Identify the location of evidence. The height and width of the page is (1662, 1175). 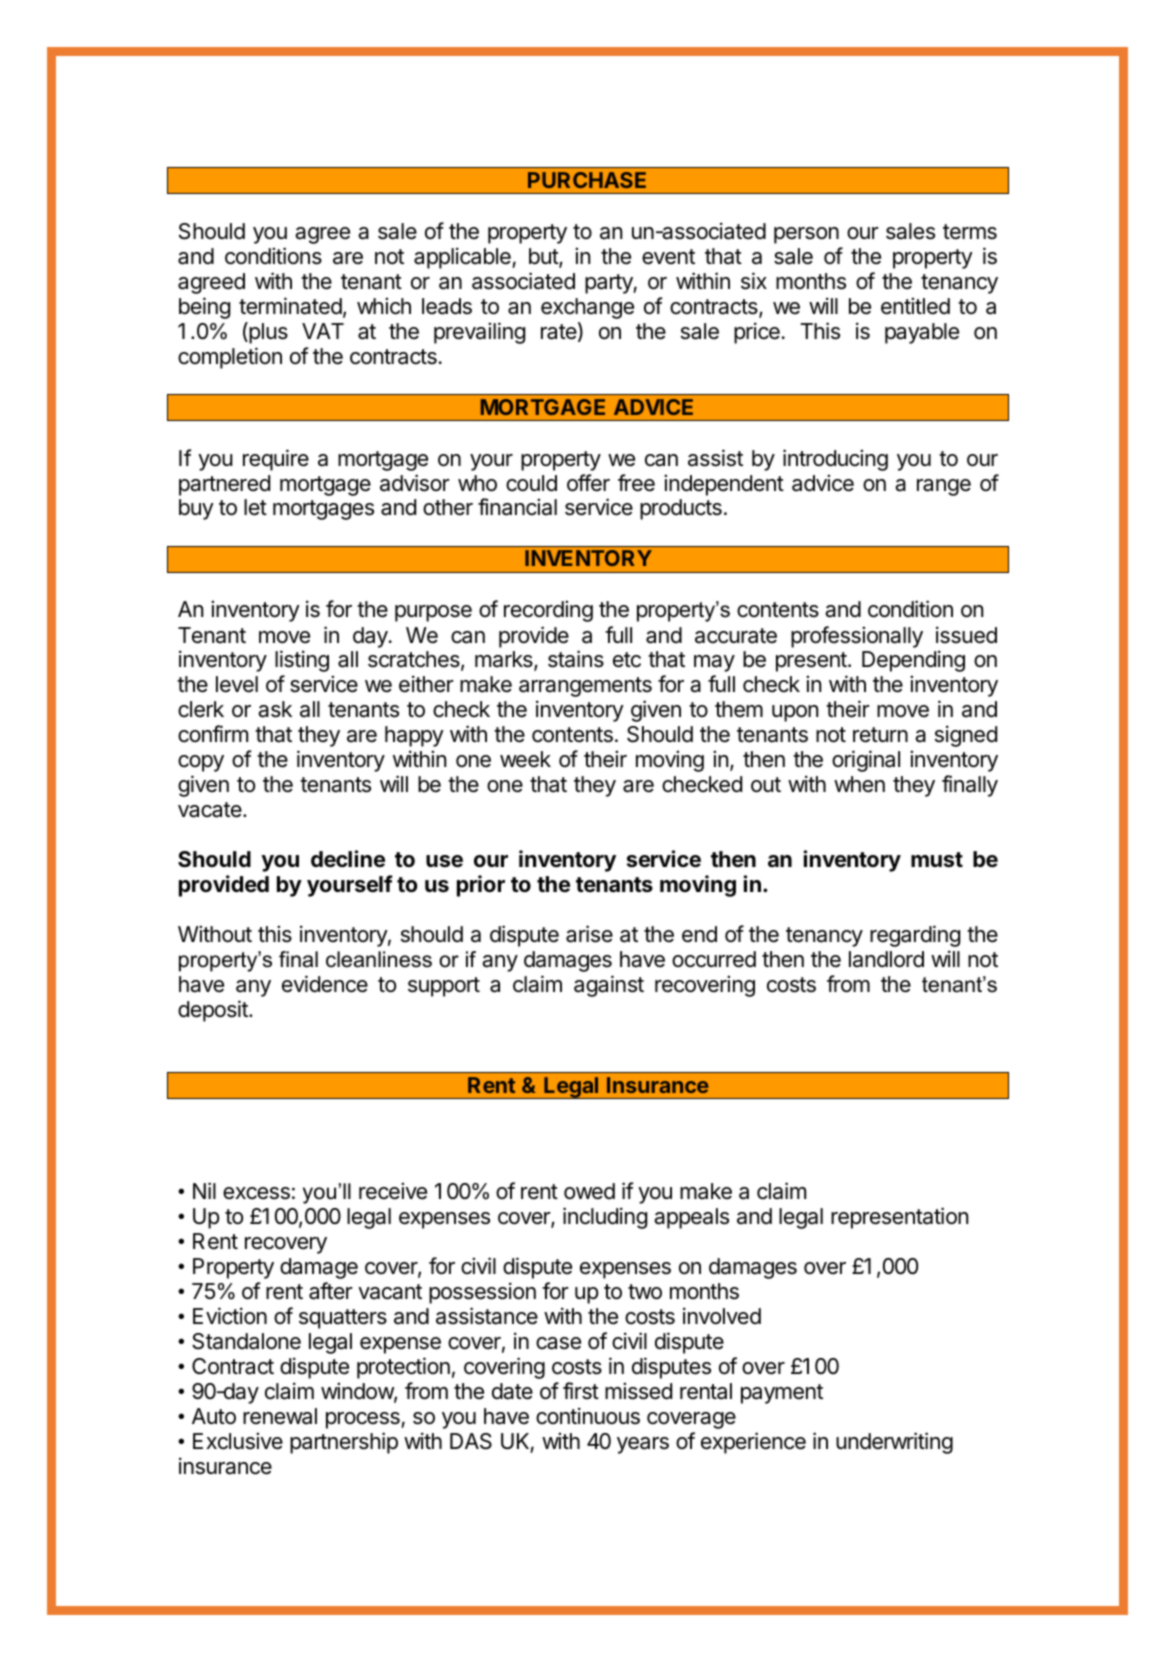
(325, 984).
